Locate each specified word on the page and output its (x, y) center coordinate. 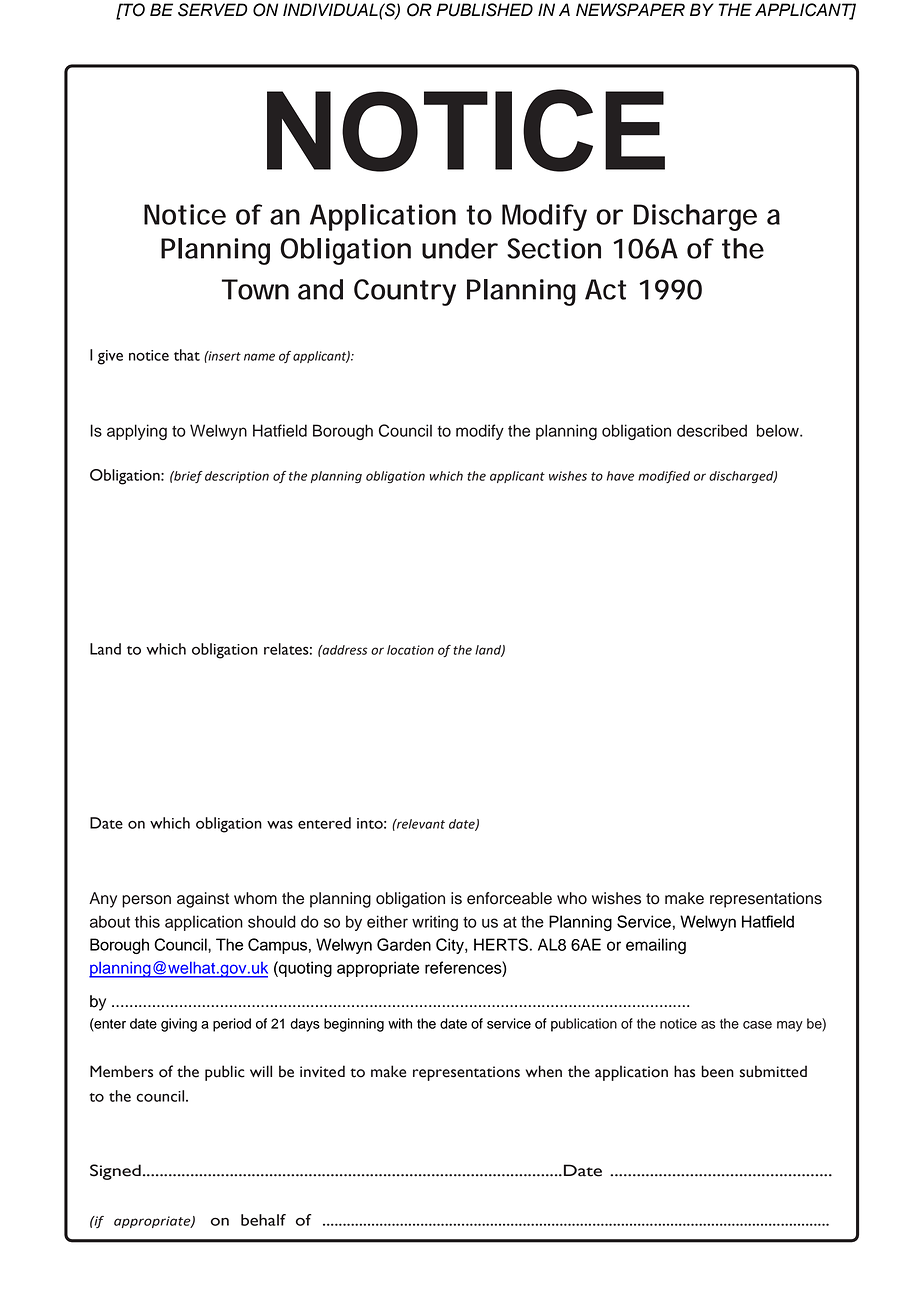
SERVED (213, 10)
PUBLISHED (484, 10)
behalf (263, 1220)
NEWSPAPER (630, 10)
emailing (656, 946)
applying (137, 432)
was (280, 824)
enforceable (509, 898)
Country (405, 292)
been (717, 1071)
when (544, 1071)
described (712, 430)
